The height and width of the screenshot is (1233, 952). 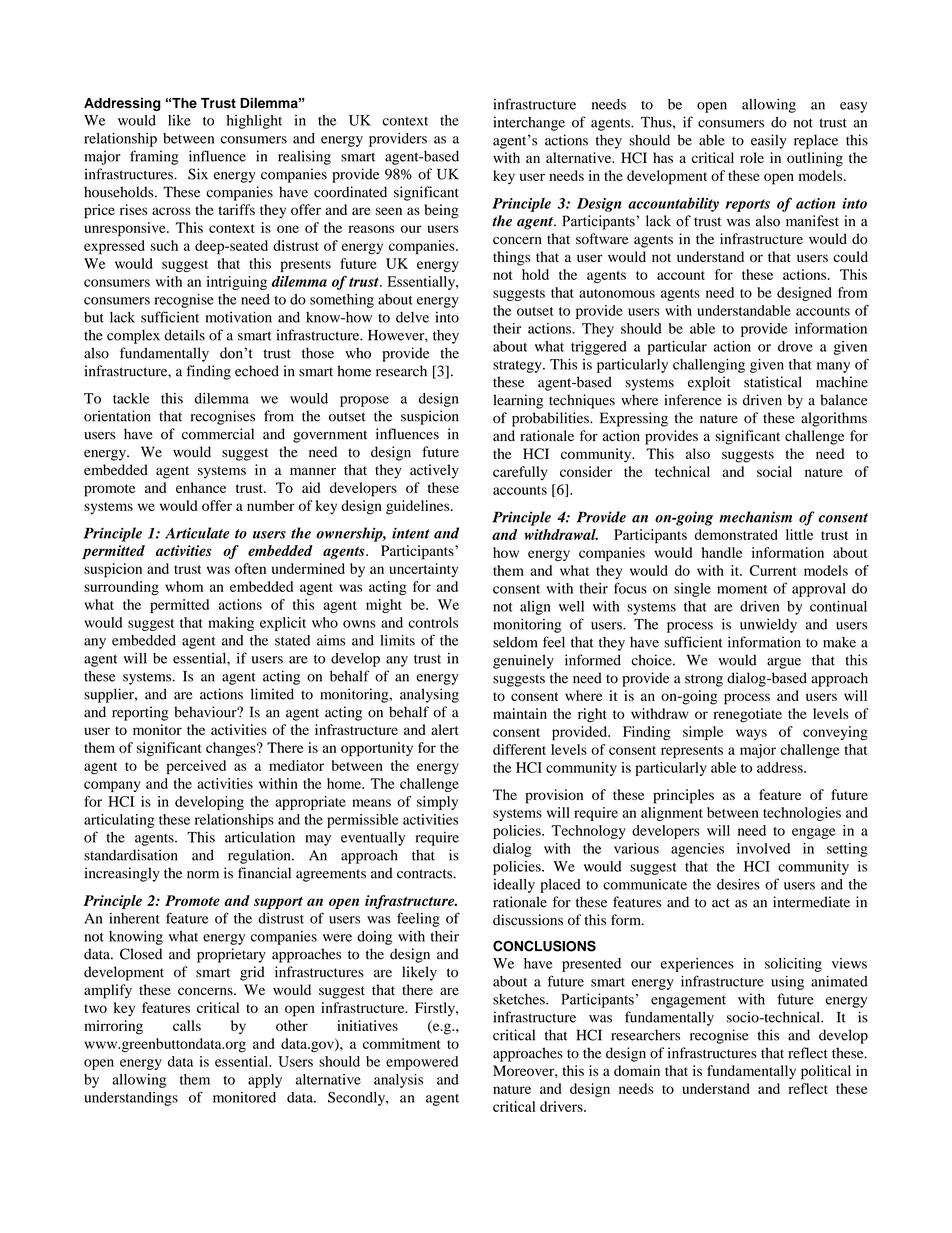 I want to click on framing, so click(x=154, y=157).
